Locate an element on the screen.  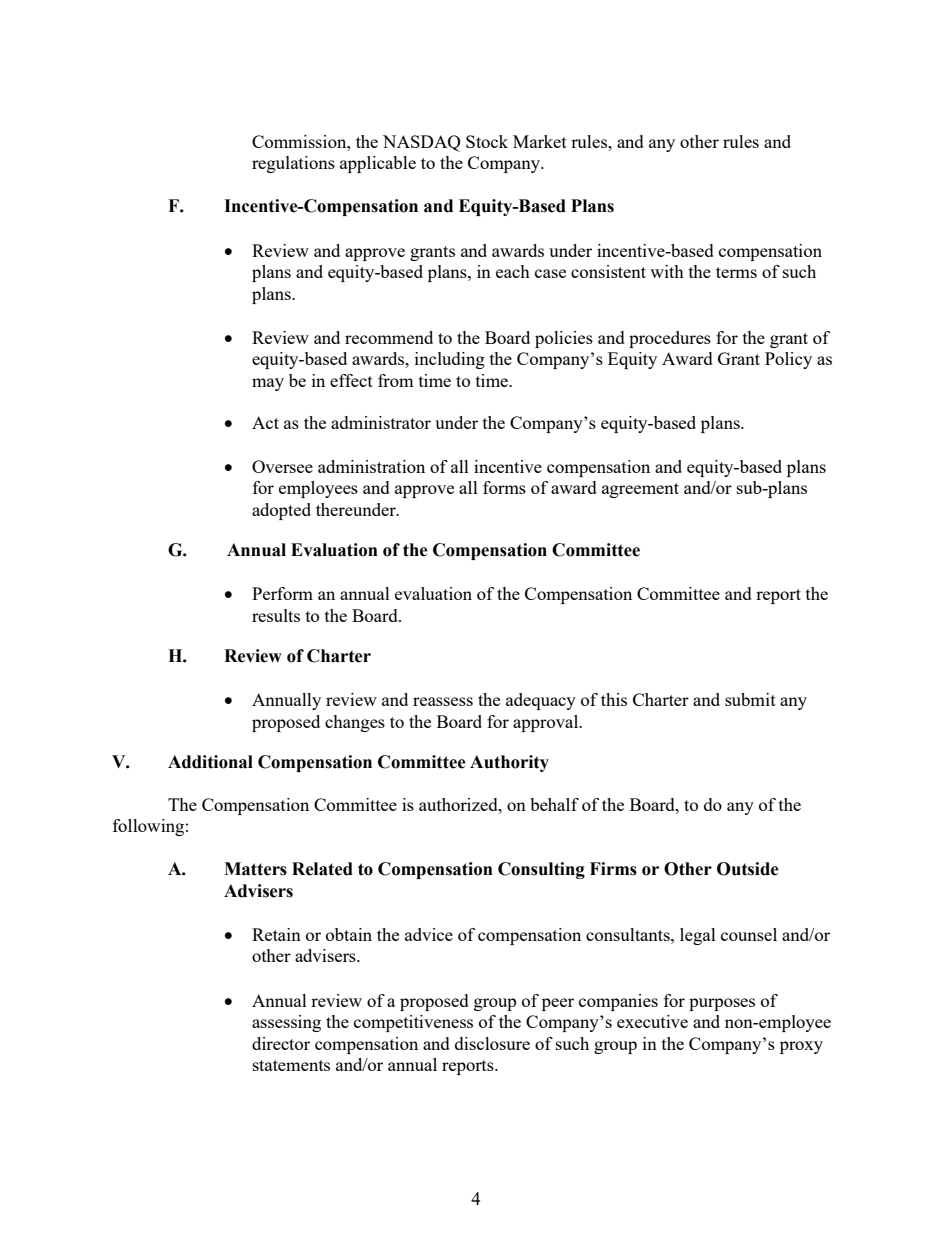
submit is located at coordinates (750, 699).
